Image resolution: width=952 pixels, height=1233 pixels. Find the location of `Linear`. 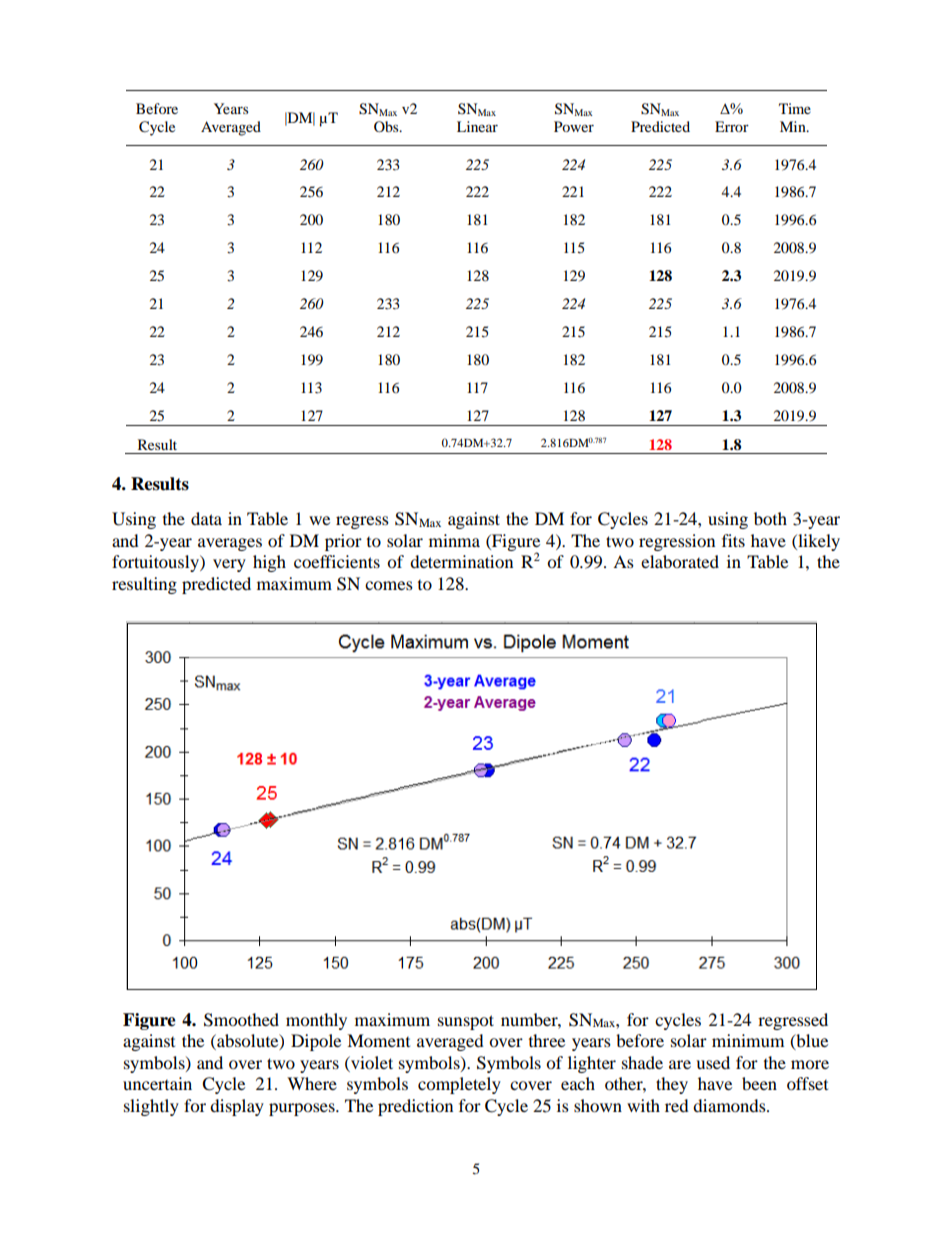

Linear is located at coordinates (477, 126).
